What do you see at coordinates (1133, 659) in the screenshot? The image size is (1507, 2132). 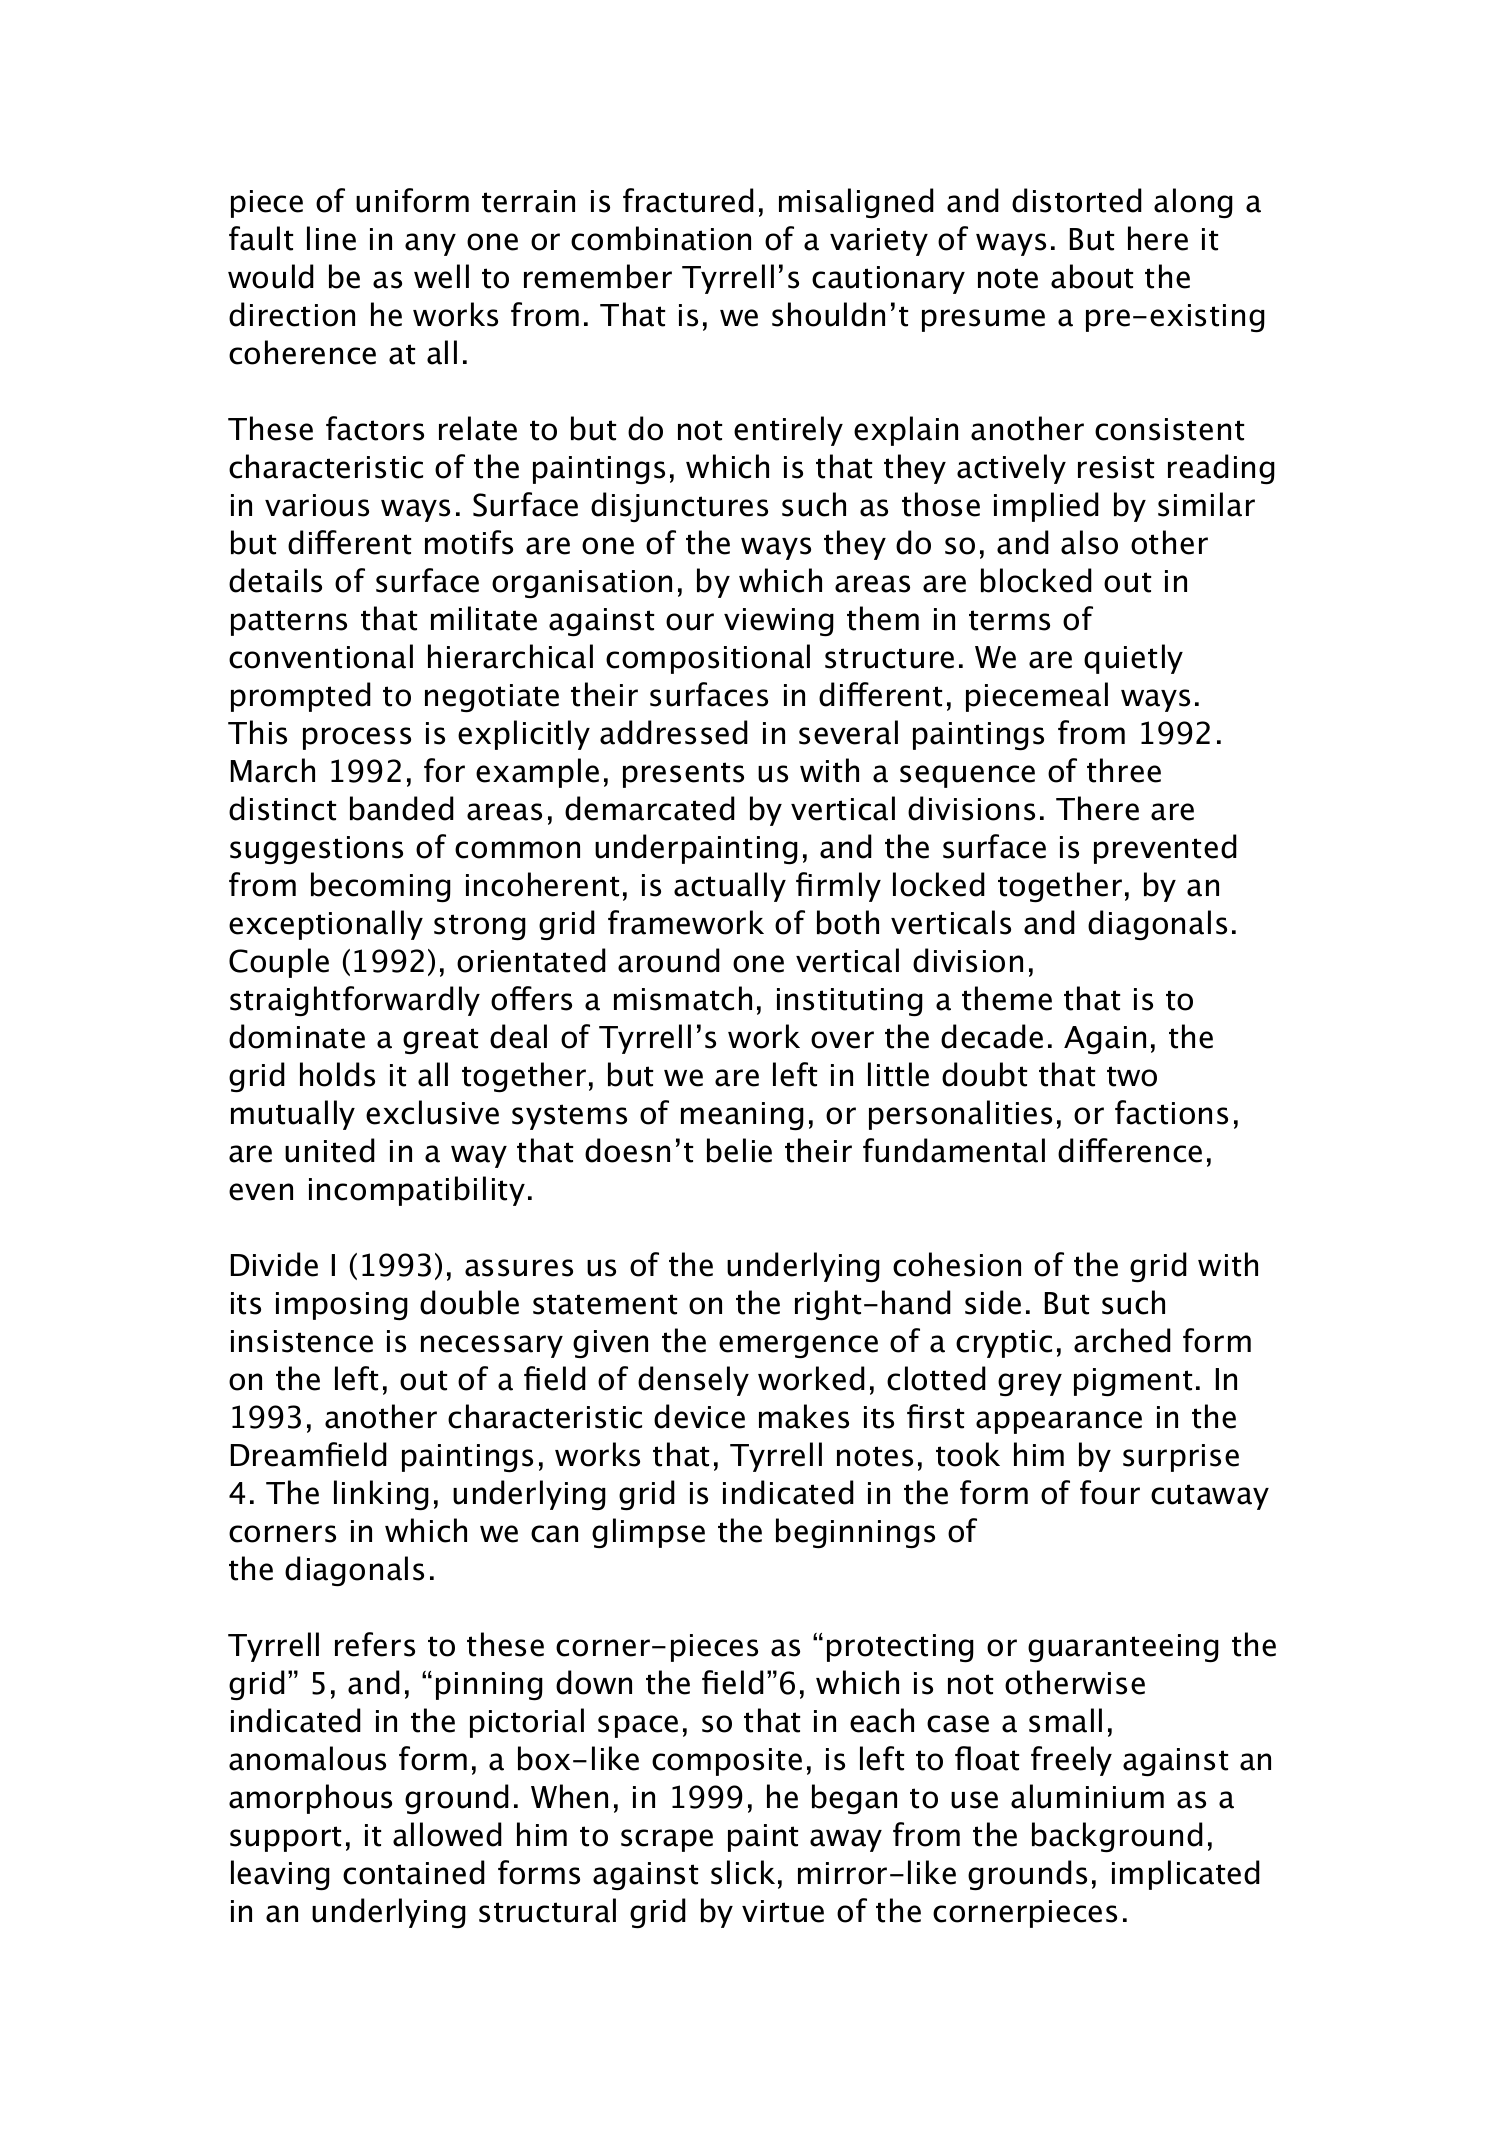 I see `quietly` at bounding box center [1133, 659].
